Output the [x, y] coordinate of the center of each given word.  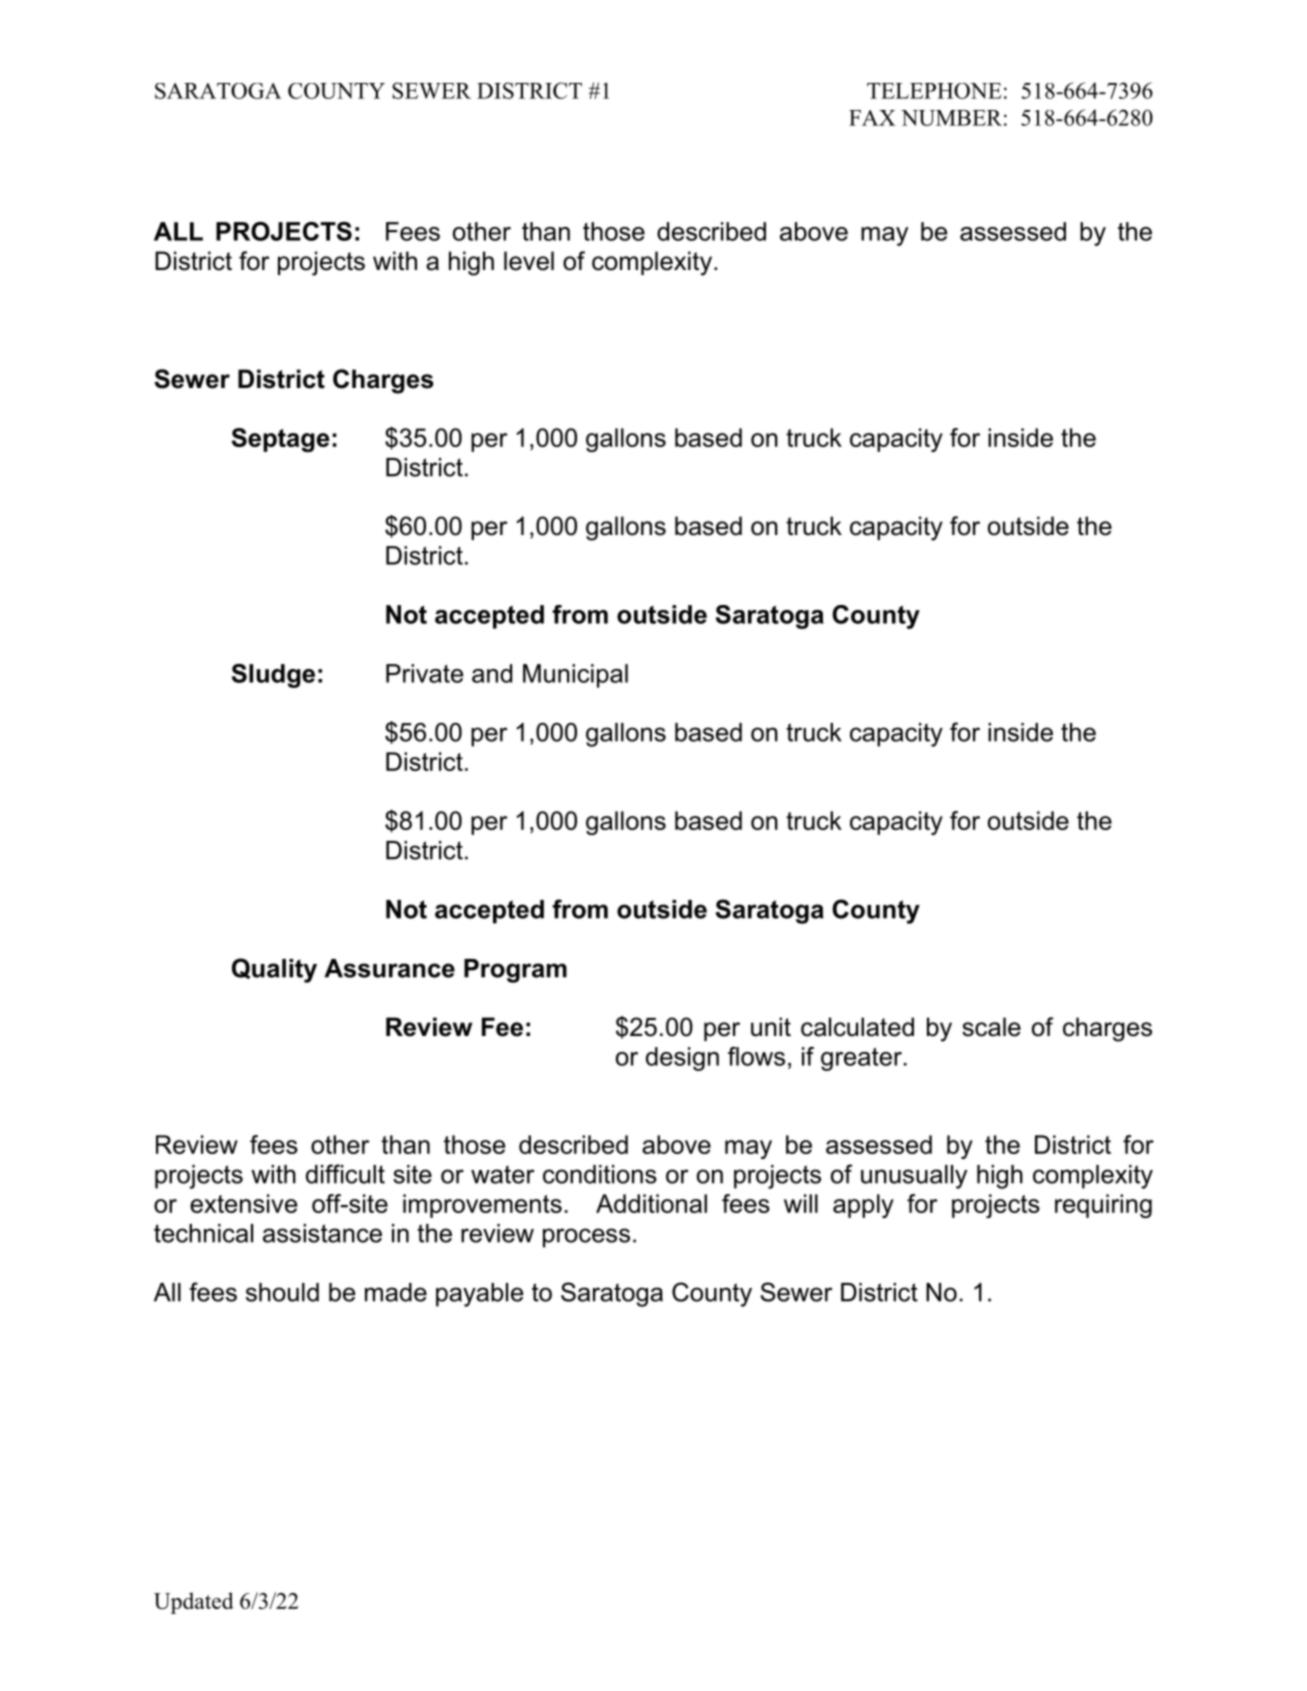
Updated [194, 1603]
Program [515, 971]
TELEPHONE [934, 91]
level [529, 261]
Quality [274, 970]
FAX [872, 118]
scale [991, 1027]
